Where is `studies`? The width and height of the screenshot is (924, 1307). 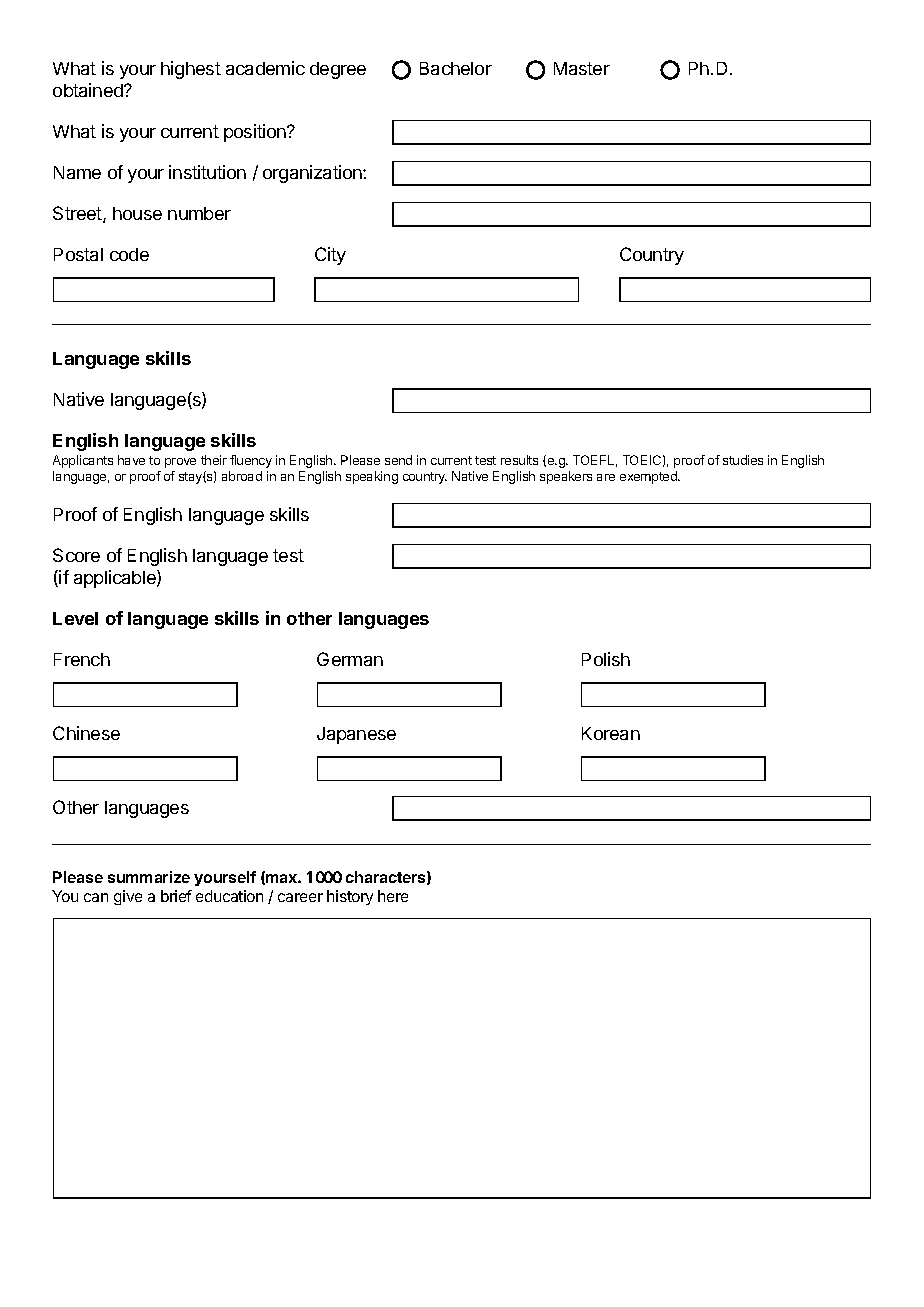
studies is located at coordinates (743, 460).
